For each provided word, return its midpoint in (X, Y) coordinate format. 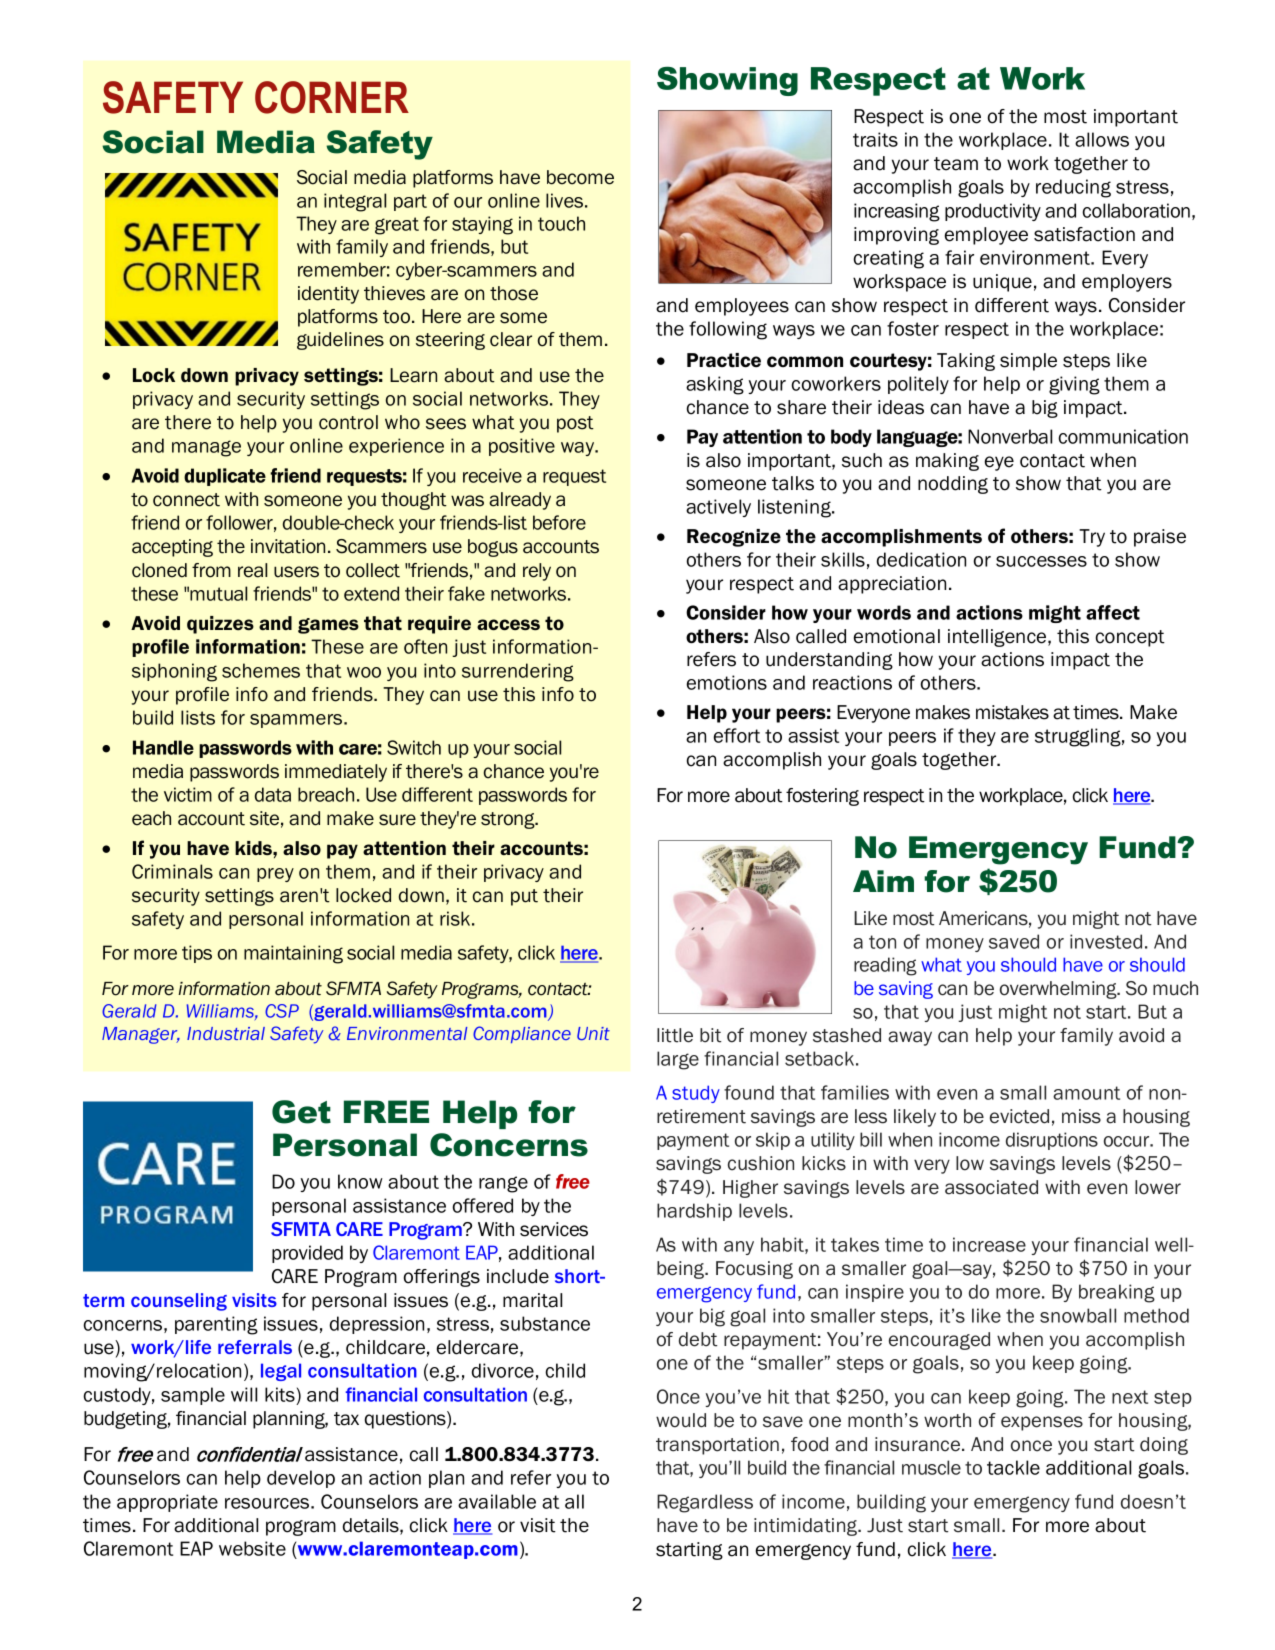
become (580, 177)
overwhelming (1059, 990)
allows (1102, 139)
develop (301, 1479)
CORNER (332, 97)
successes (1041, 561)
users (296, 572)
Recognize (734, 538)
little (675, 1035)
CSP (282, 1011)
